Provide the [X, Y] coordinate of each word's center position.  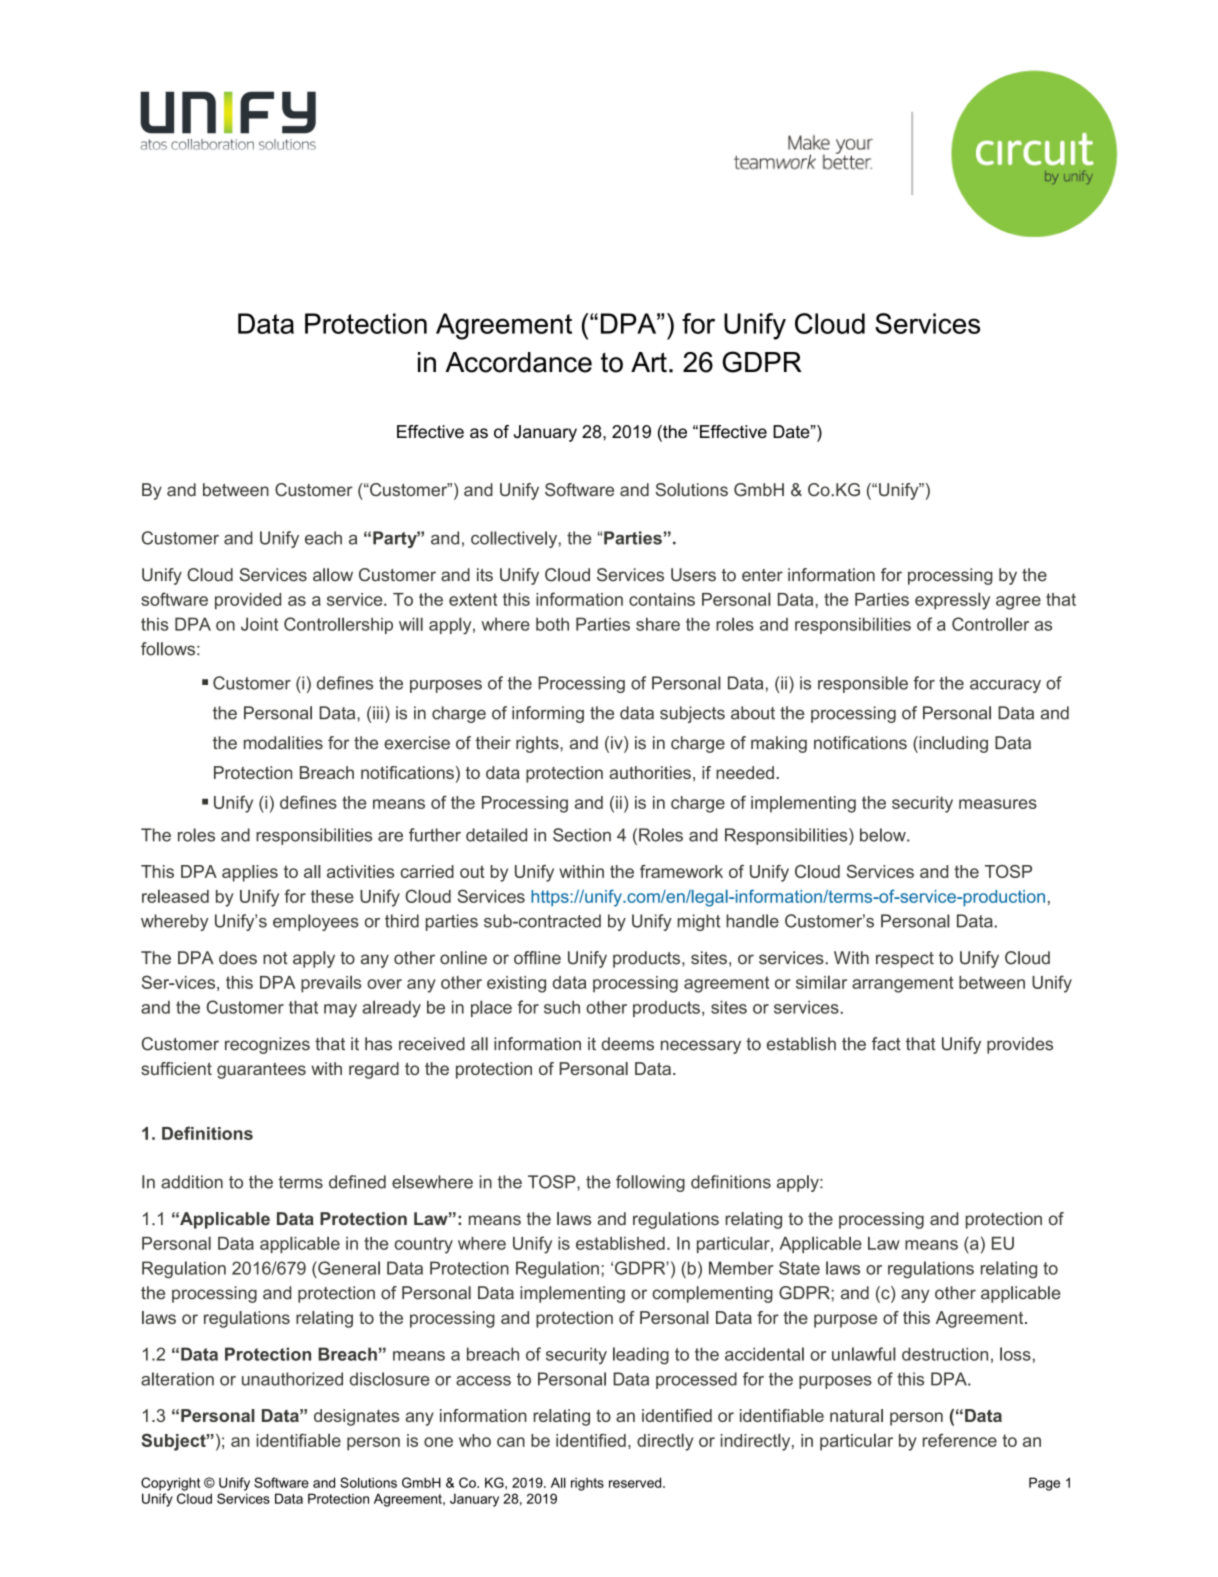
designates [356, 1417]
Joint [259, 624]
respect [905, 960]
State [799, 1268]
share [658, 624]
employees [316, 922]
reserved [636, 1482]
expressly [952, 601]
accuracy [1005, 686]
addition [192, 1182]
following [650, 1183]
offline [537, 958]
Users [693, 575]
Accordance [519, 362]
